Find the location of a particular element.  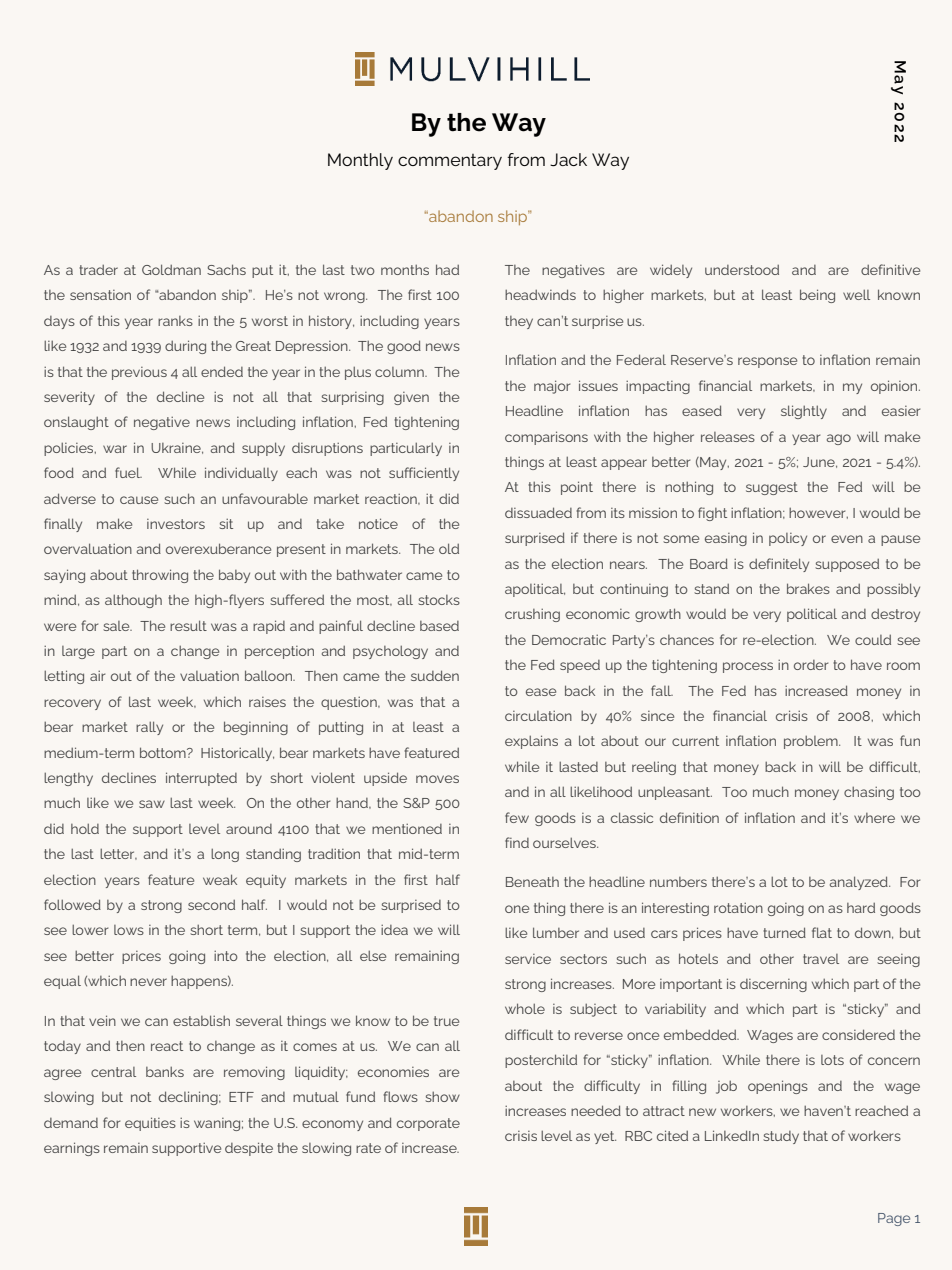

yet is located at coordinates (605, 1137).
